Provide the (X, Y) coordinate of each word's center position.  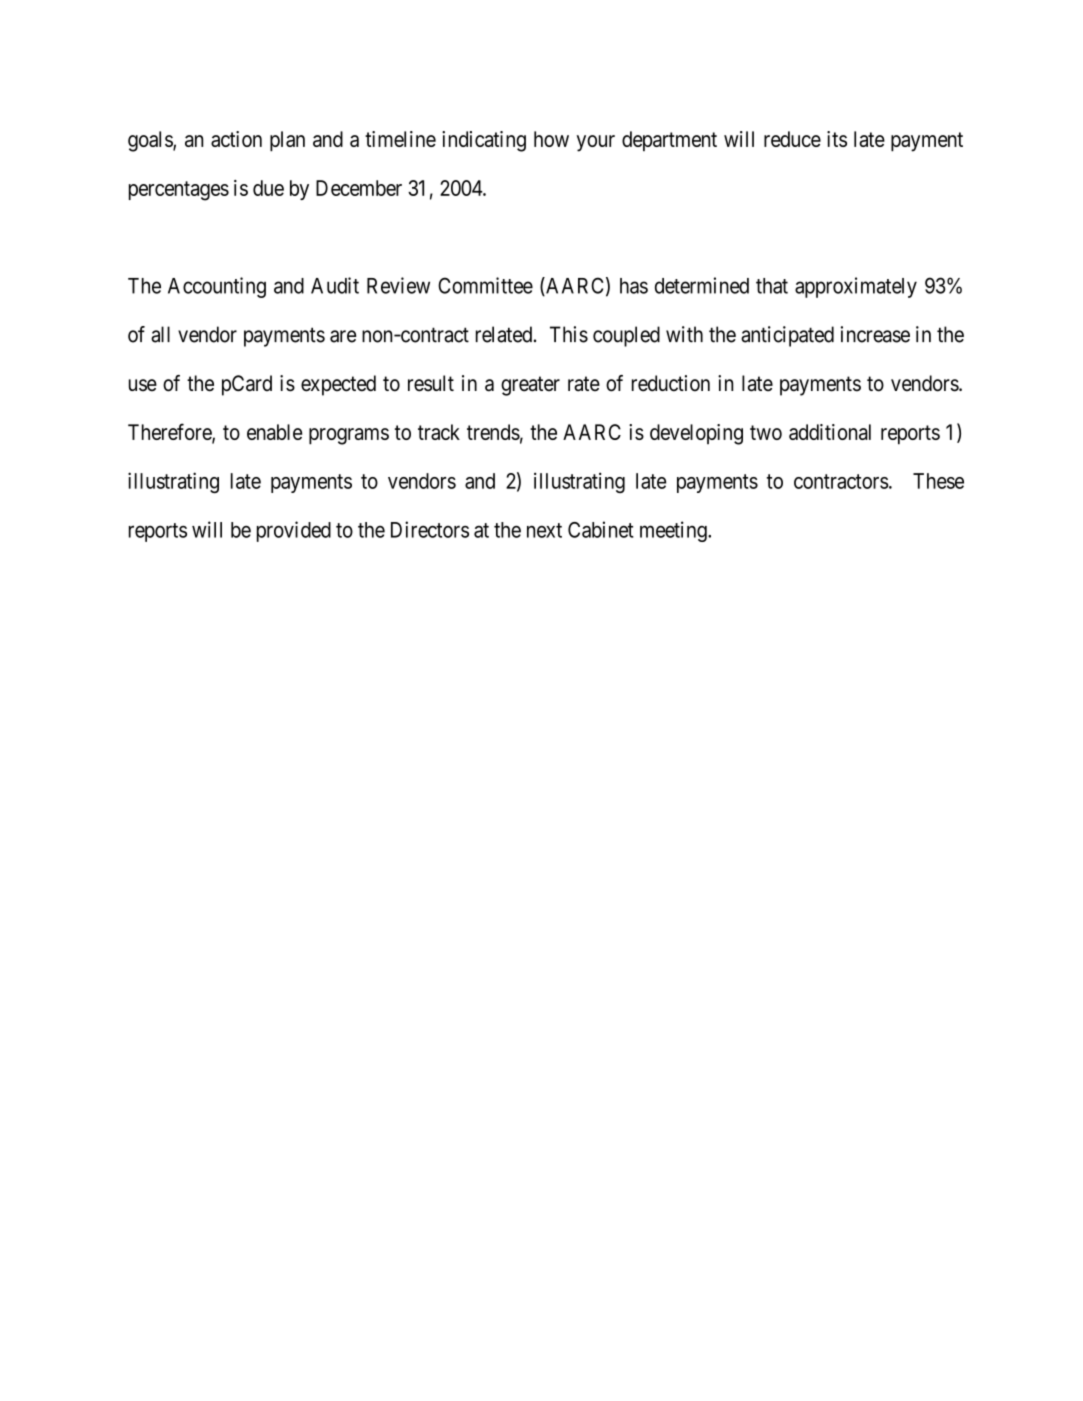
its (837, 139)
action (236, 139)
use (143, 385)
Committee (485, 285)
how (551, 139)
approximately (856, 287)
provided (294, 531)
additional (830, 432)
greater (530, 386)
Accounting (217, 287)
